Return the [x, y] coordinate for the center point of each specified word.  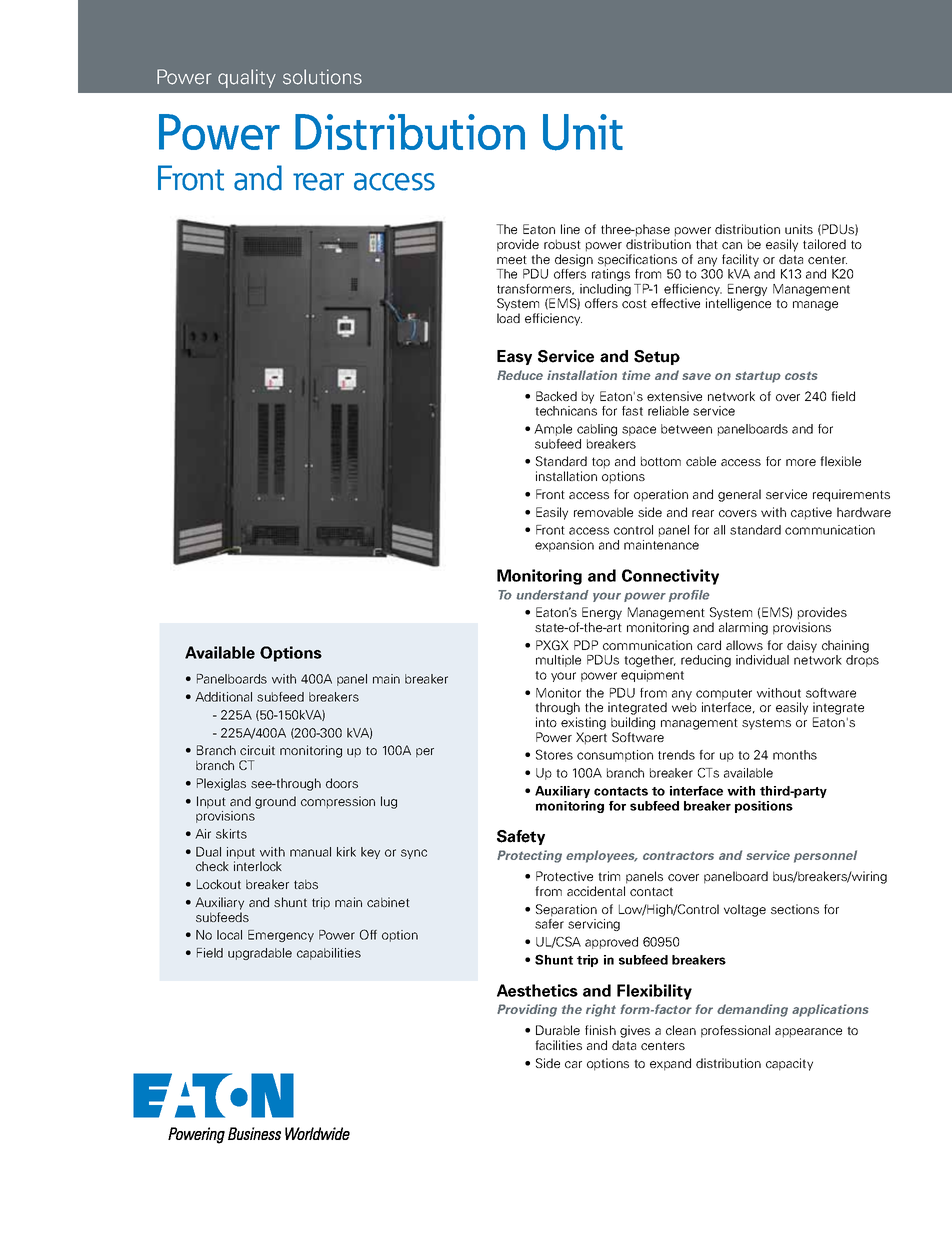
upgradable [260, 954]
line [570, 229]
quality [247, 78]
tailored [824, 244]
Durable [558, 1030]
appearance [808, 1033]
